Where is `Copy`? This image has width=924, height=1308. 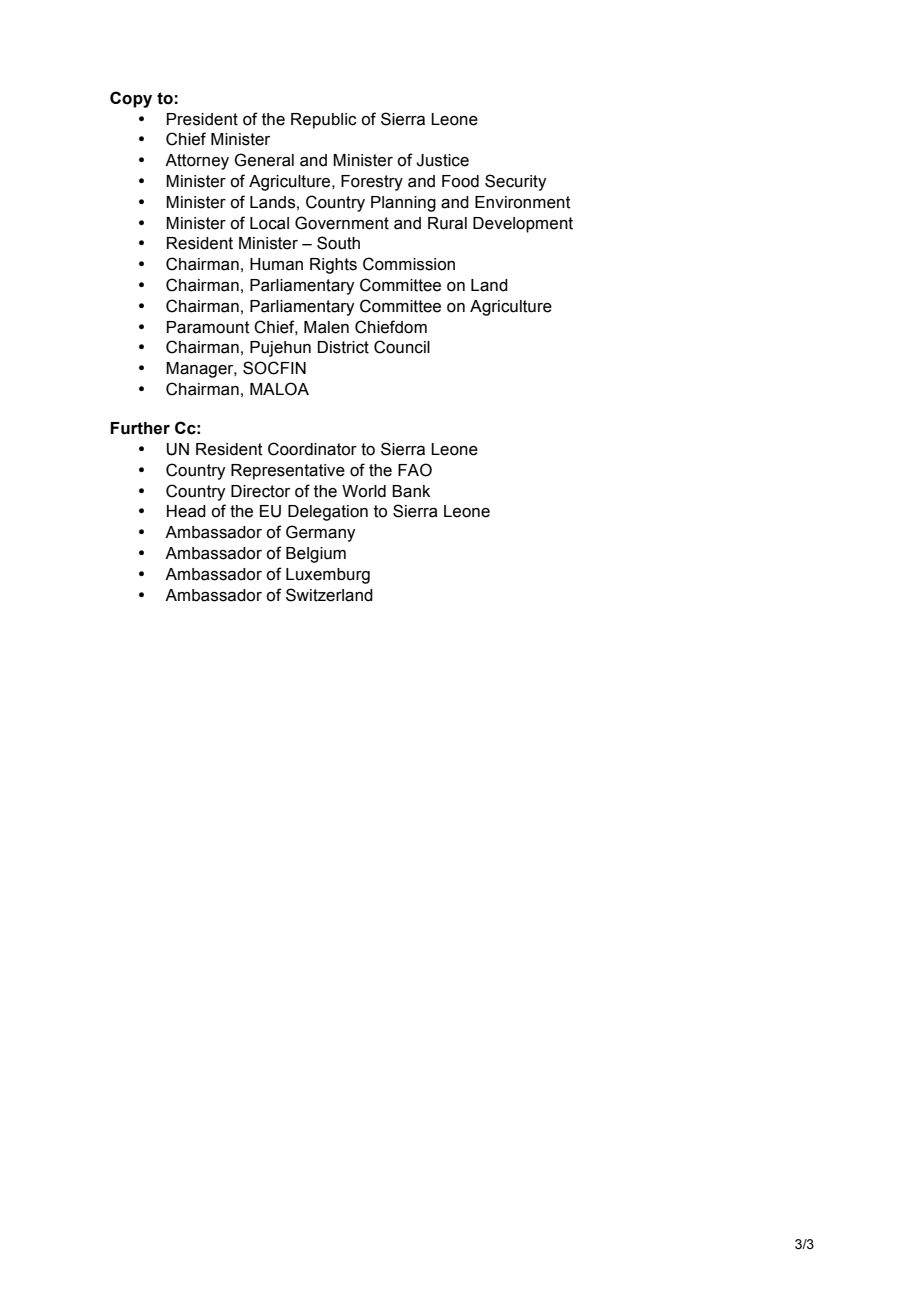 Copy is located at coordinates (131, 99).
